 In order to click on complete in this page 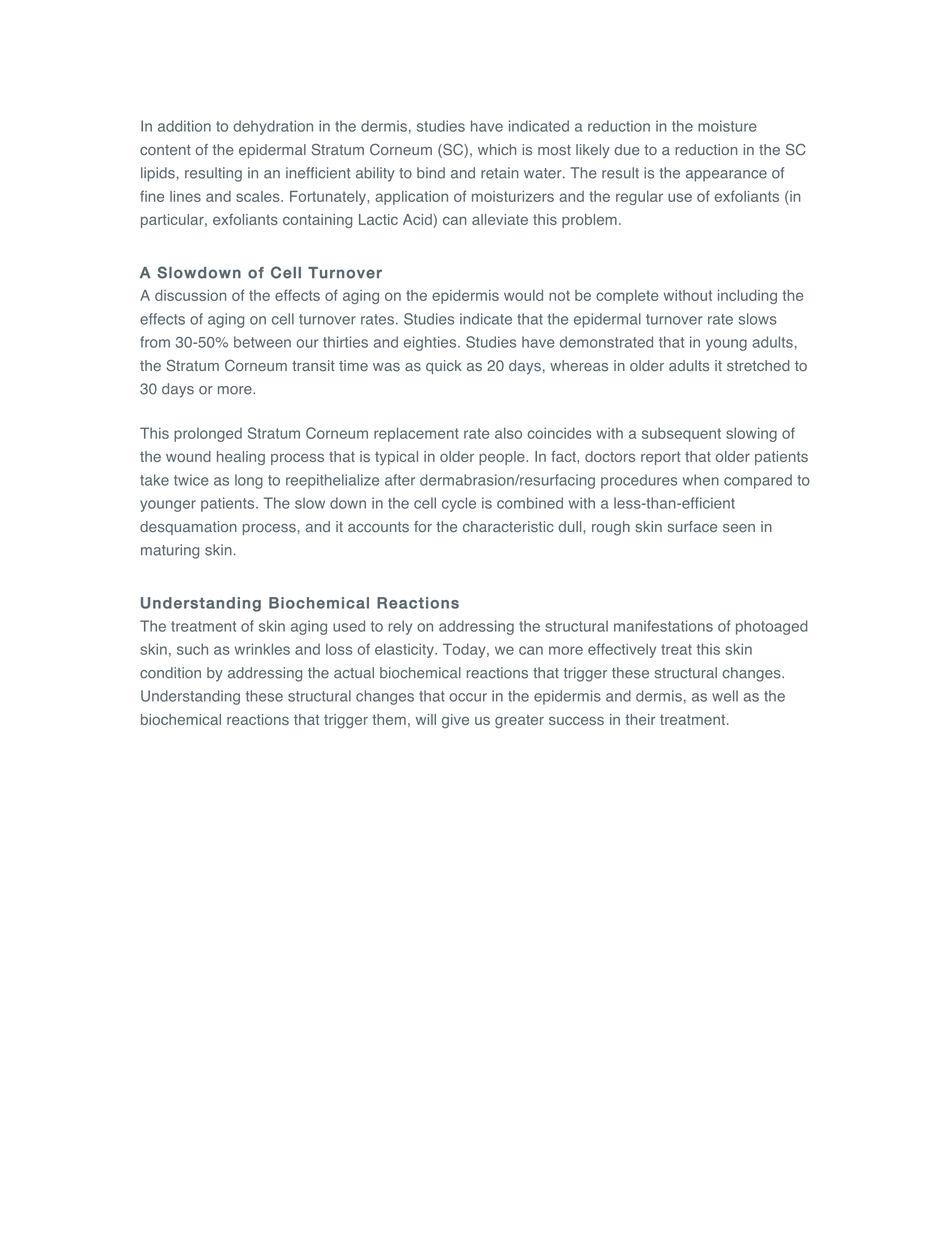, I will do `click(627, 297)`.
